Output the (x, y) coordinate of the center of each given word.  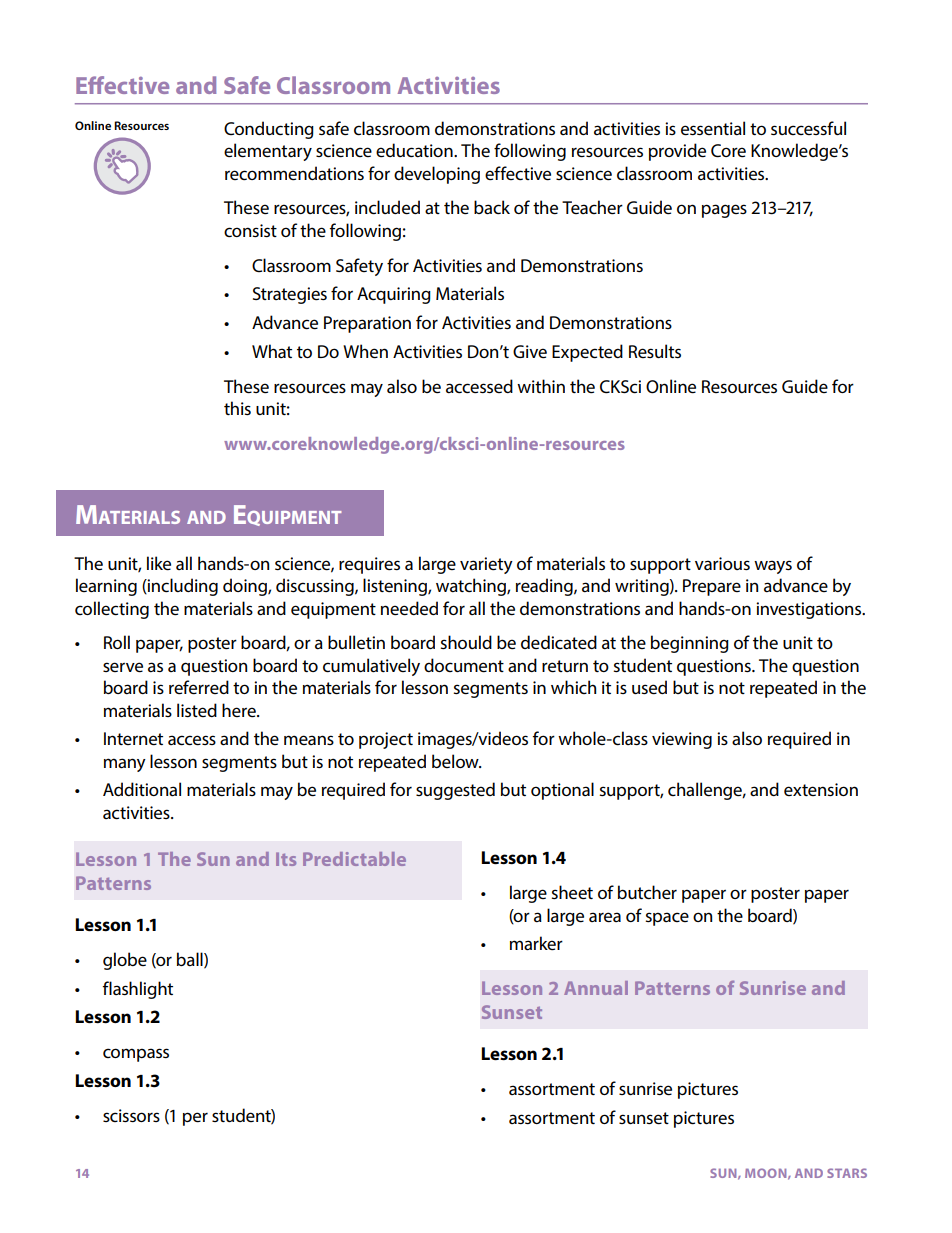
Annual (596, 988)
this (237, 408)
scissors (131, 1115)
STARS (847, 1173)
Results (655, 351)
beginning (690, 644)
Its (286, 859)
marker (536, 943)
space (667, 919)
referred (199, 687)
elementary (268, 152)
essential (713, 128)
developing (437, 175)
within (541, 386)
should (466, 642)
